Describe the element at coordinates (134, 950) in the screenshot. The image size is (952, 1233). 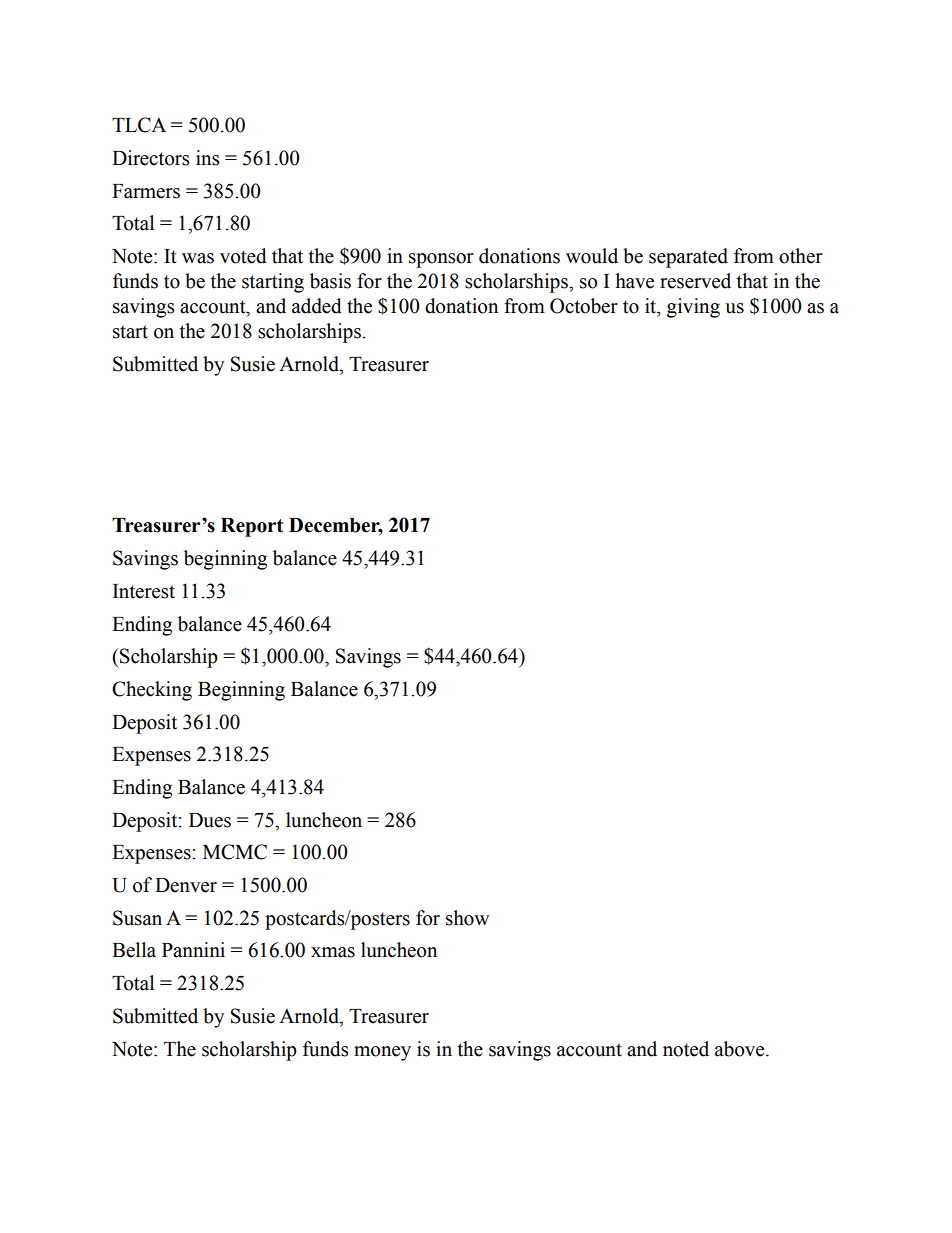
I see `Bella` at that location.
